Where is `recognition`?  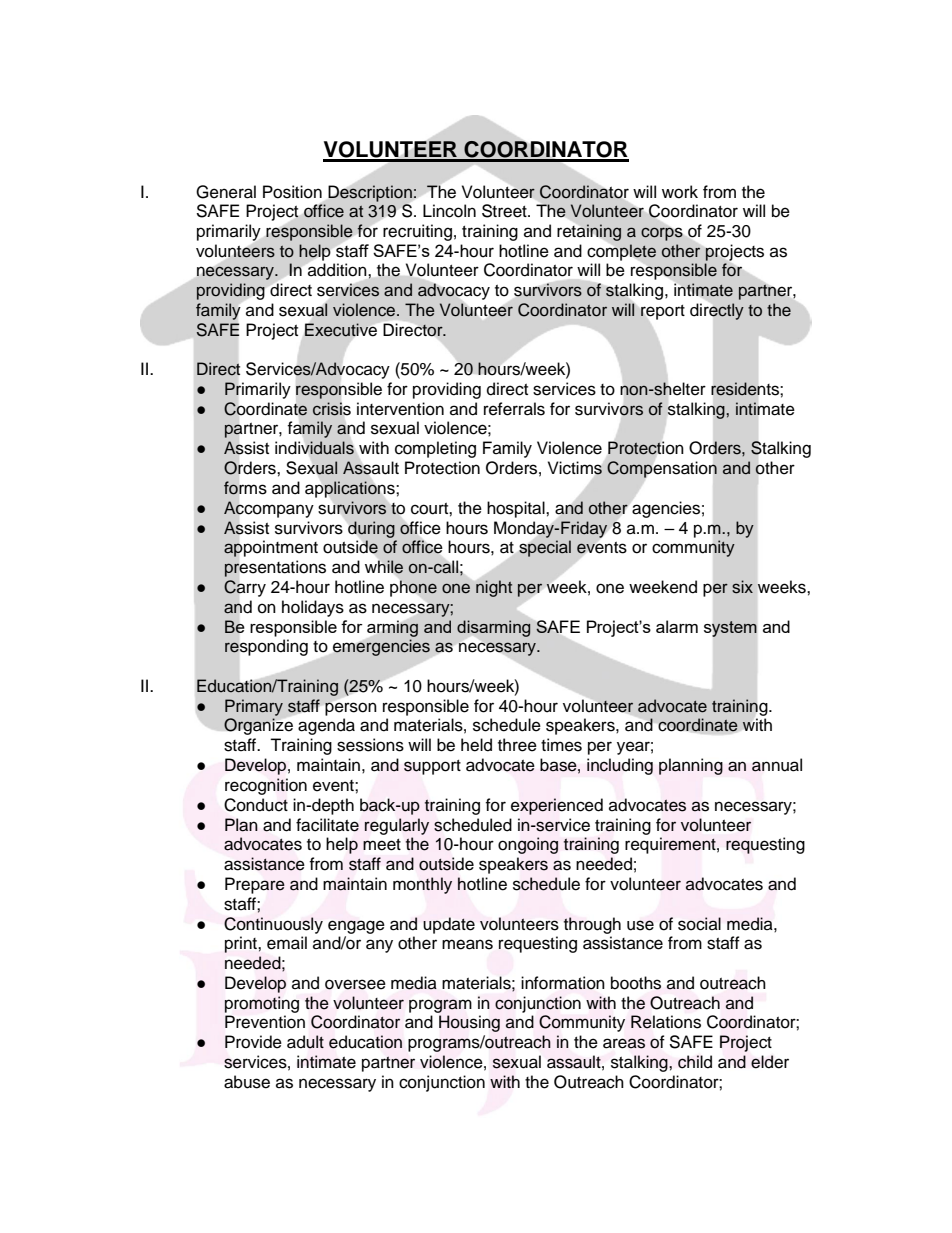
recognition is located at coordinates (266, 786).
